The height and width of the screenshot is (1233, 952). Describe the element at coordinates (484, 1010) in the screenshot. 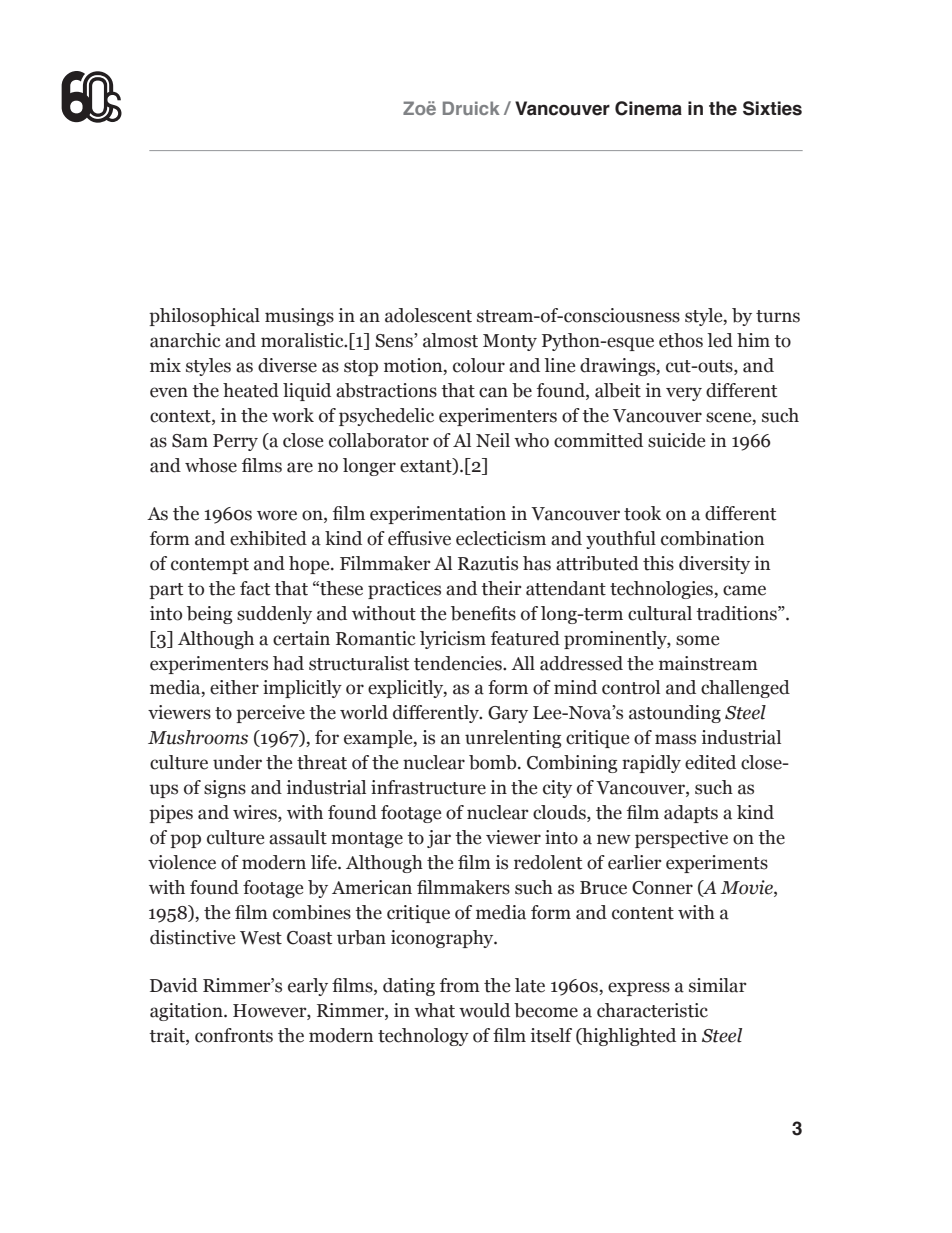

I see `would` at that location.
